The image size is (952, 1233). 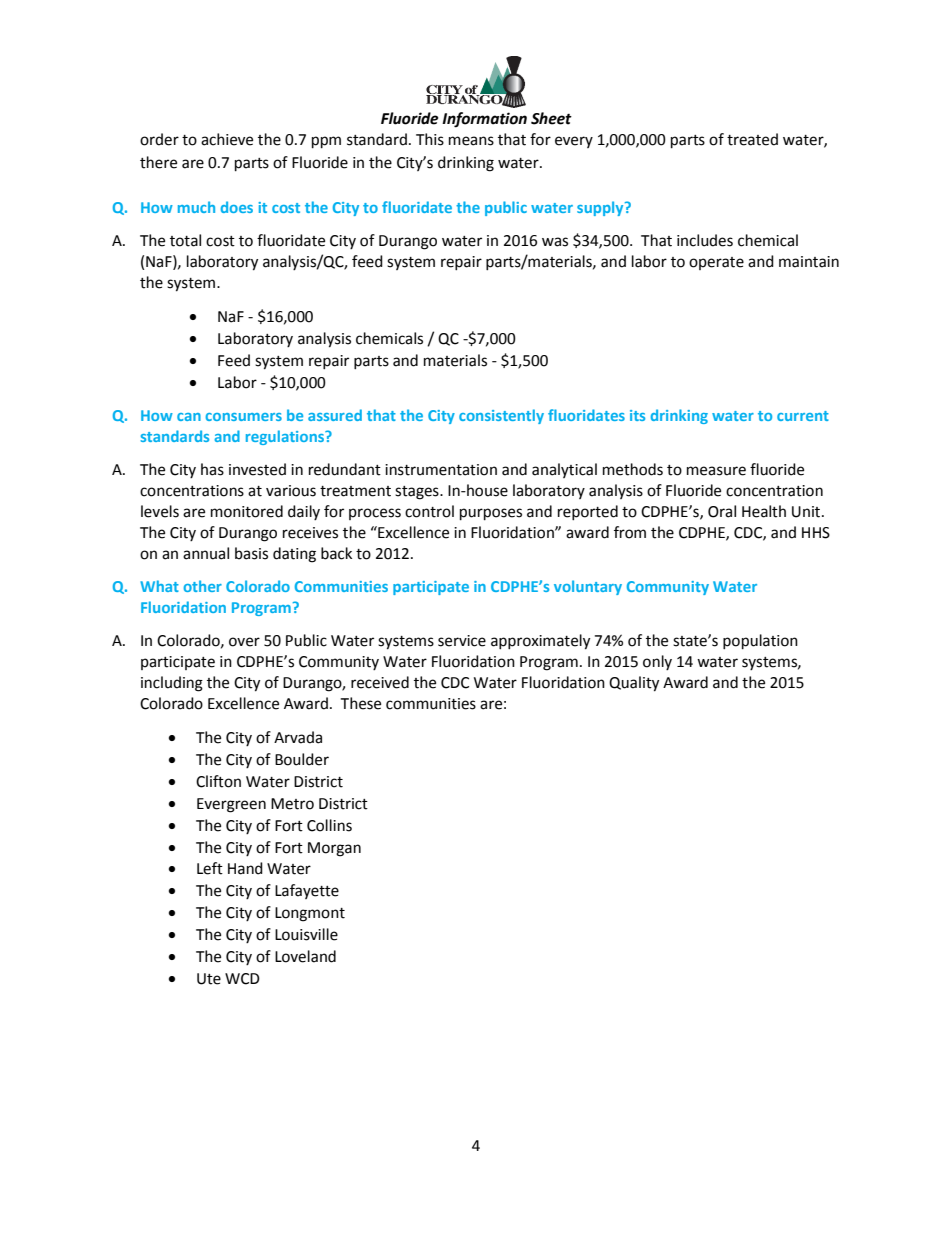 I want to click on purposes, so click(x=491, y=514).
